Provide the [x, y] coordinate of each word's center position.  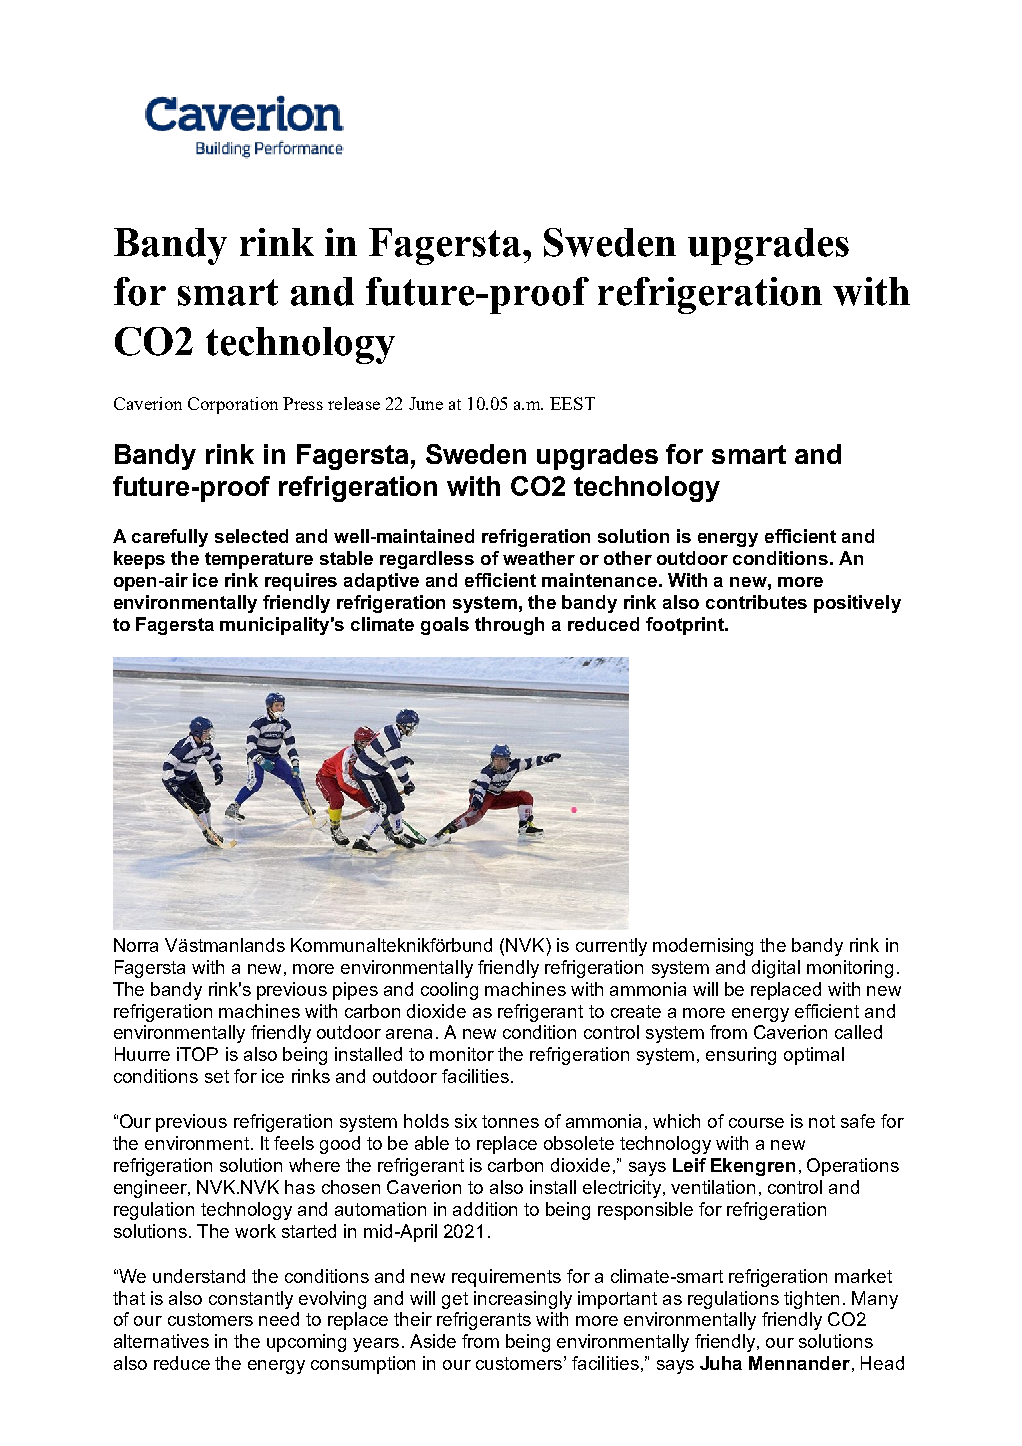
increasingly [523, 1300]
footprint [686, 626]
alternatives [161, 1341]
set [217, 1076]
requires [301, 582]
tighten [811, 1300]
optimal [814, 1056]
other [628, 558]
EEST [572, 403]
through [509, 626]
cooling [449, 991]
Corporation [233, 405]
